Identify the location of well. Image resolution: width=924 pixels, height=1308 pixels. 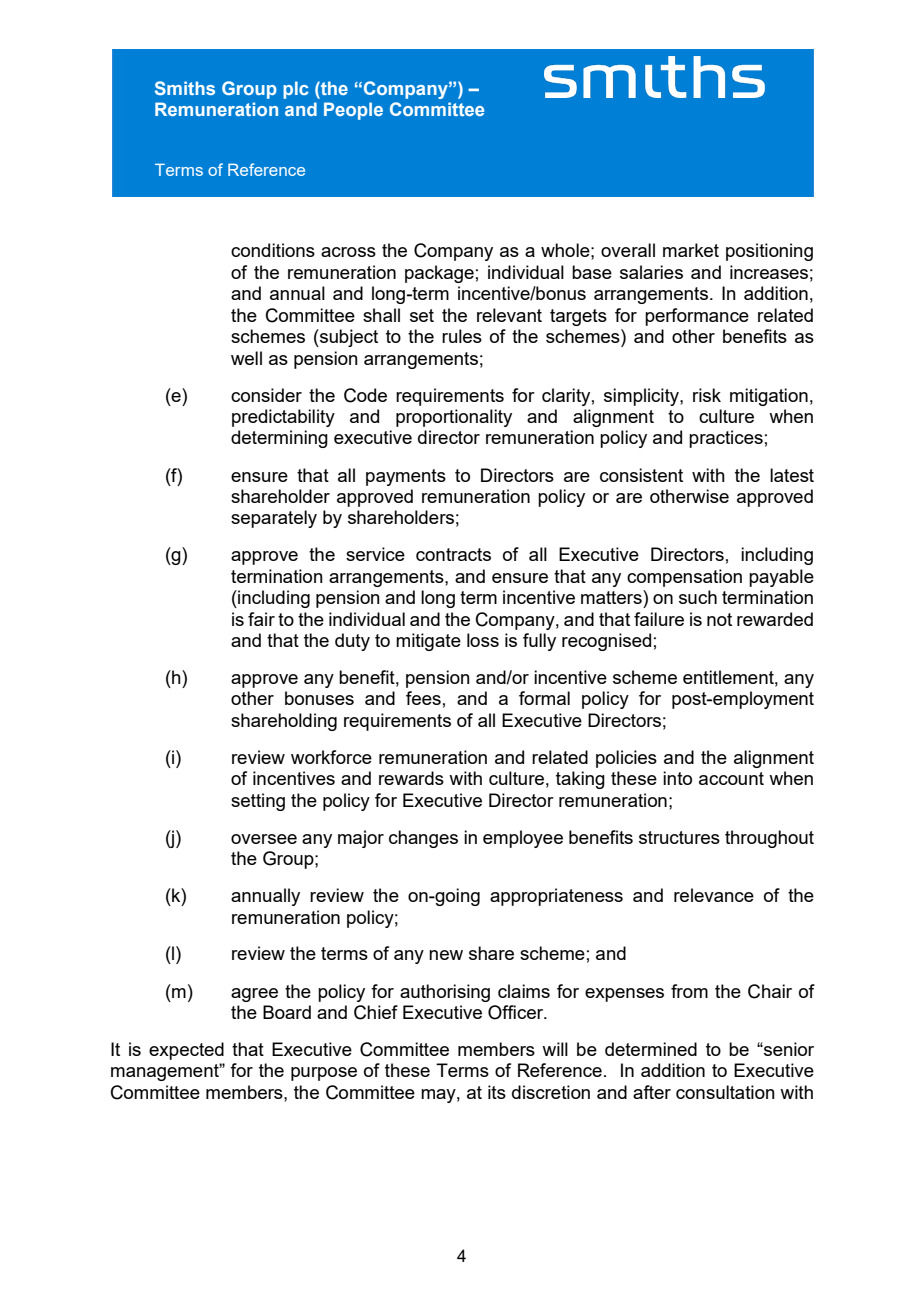
(246, 358).
